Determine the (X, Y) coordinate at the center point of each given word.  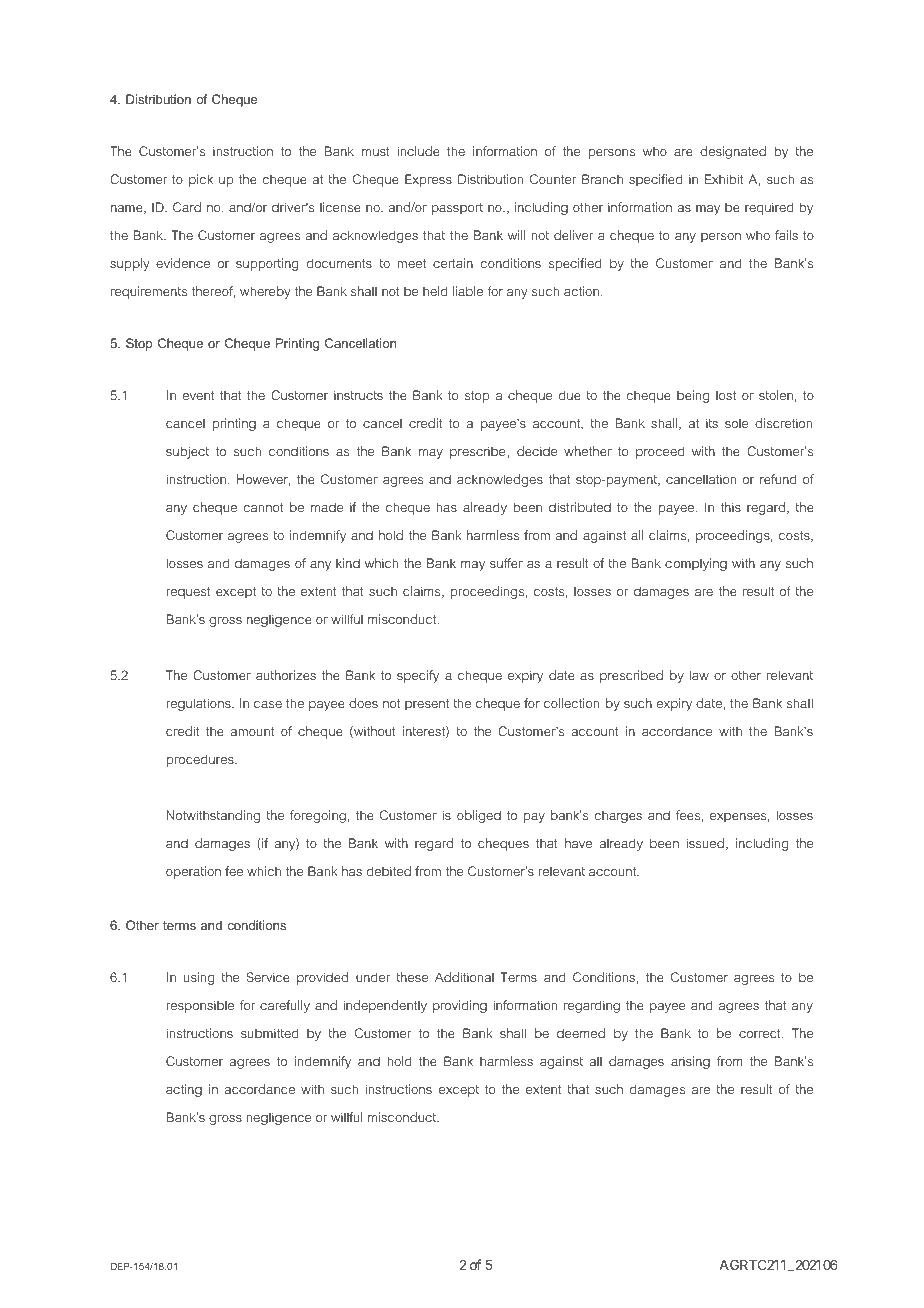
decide (537, 451)
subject (187, 452)
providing (460, 1006)
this (731, 507)
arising (690, 1062)
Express (428, 180)
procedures (201, 760)
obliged (479, 816)
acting (184, 1090)
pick (201, 180)
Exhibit (724, 179)
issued (705, 843)
